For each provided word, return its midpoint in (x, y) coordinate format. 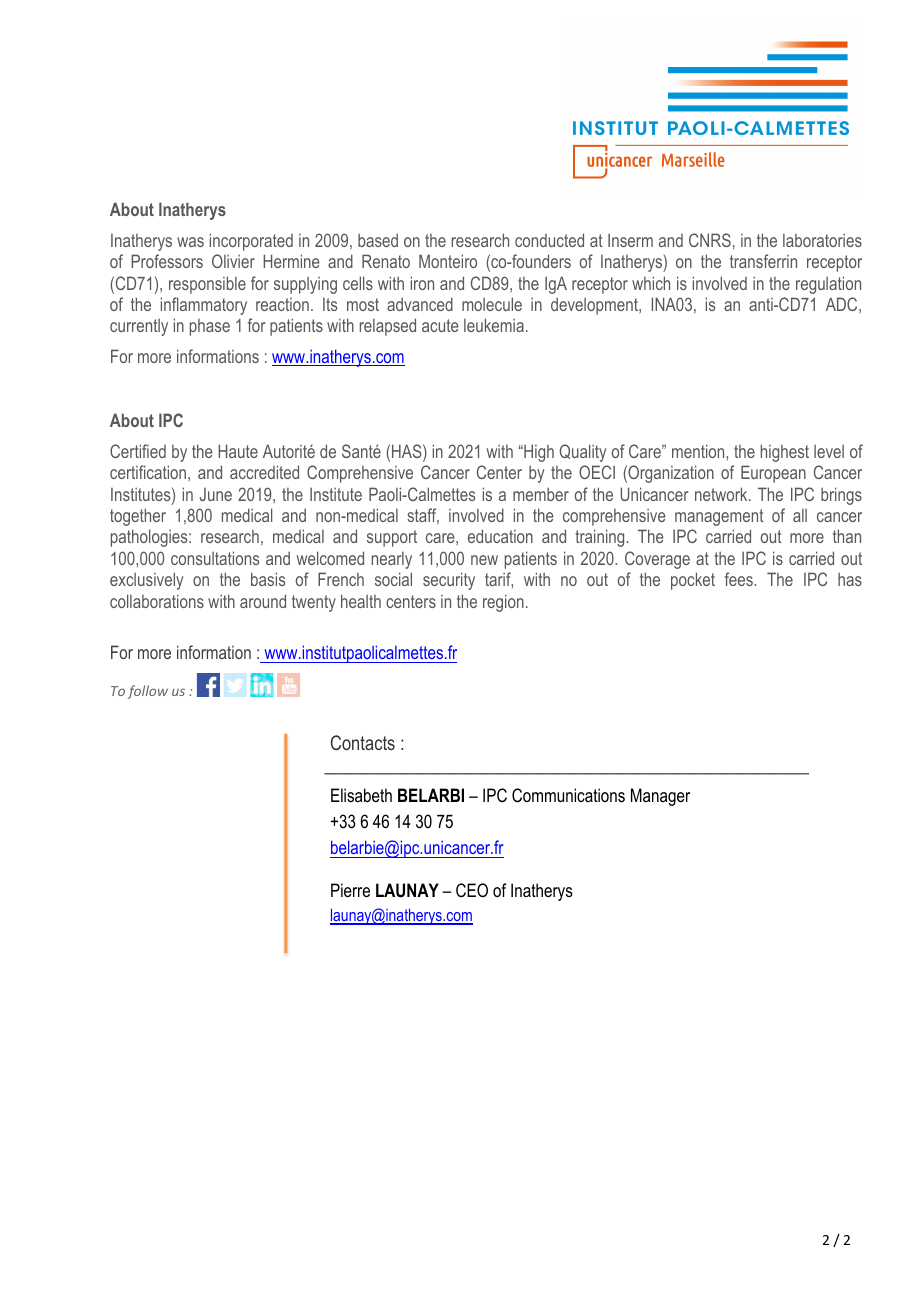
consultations (215, 558)
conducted (549, 240)
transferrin (763, 261)
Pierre (350, 890)
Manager (660, 797)
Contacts (363, 742)
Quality (582, 453)
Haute (238, 451)
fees (740, 579)
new (484, 560)
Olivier (233, 261)
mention (699, 451)
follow (147, 692)
